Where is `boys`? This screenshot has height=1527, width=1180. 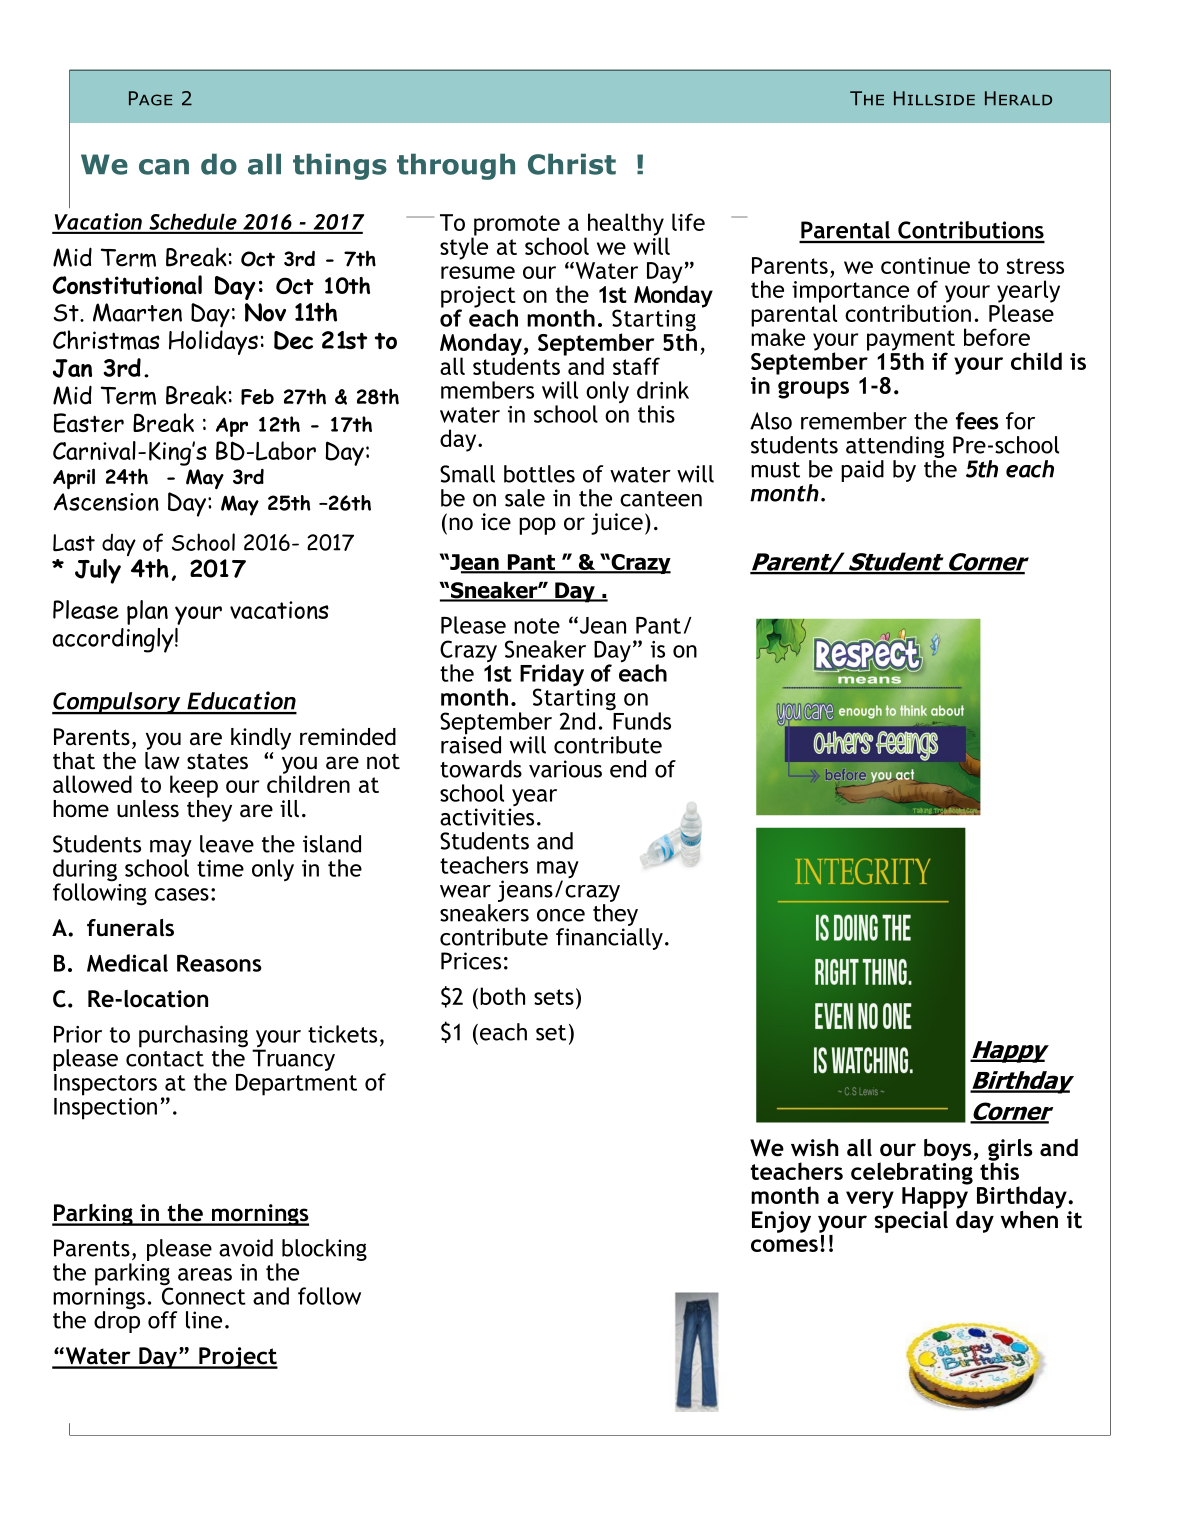
boys is located at coordinates (948, 1150).
